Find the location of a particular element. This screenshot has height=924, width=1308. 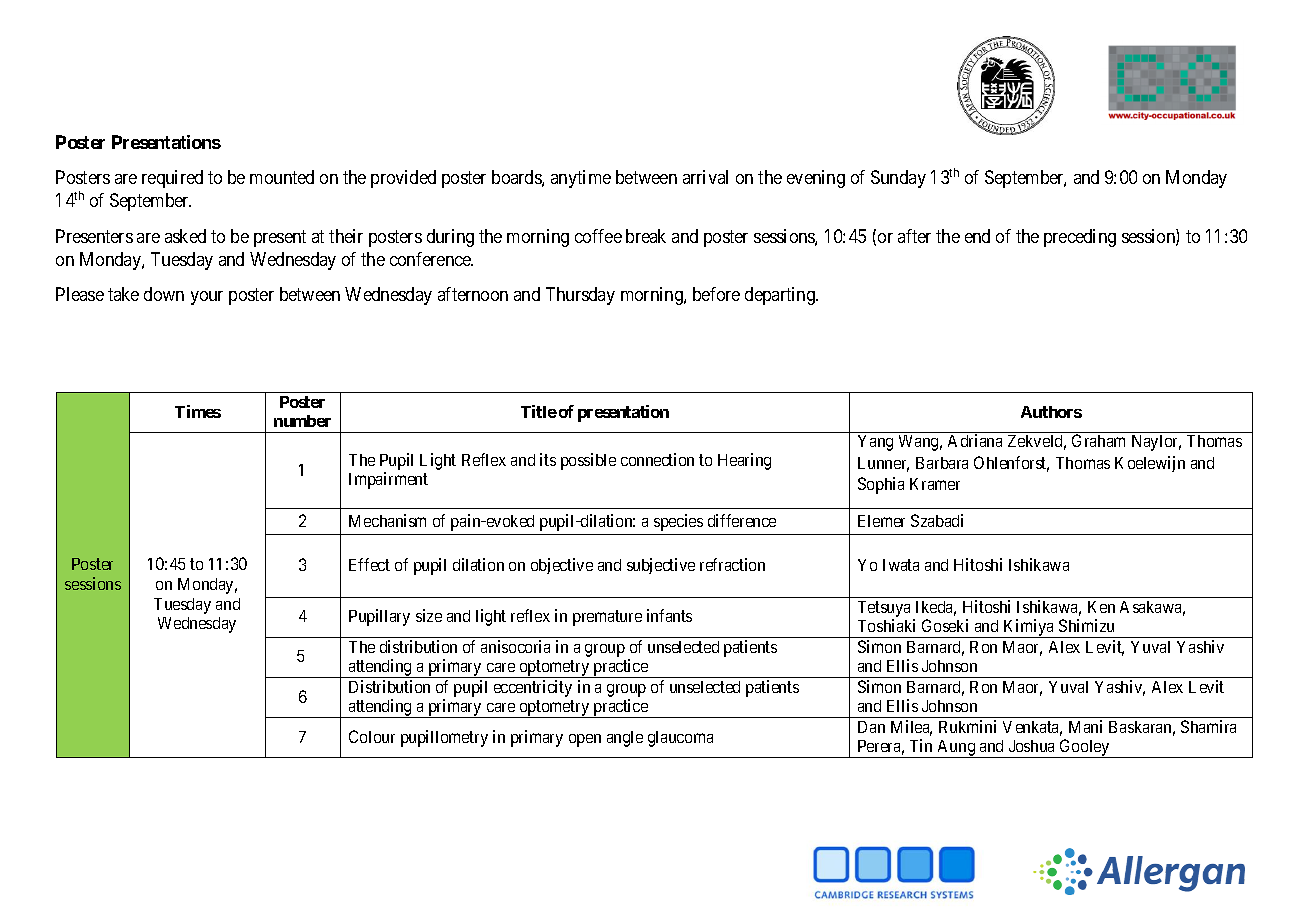

Kramer is located at coordinates (935, 484).
